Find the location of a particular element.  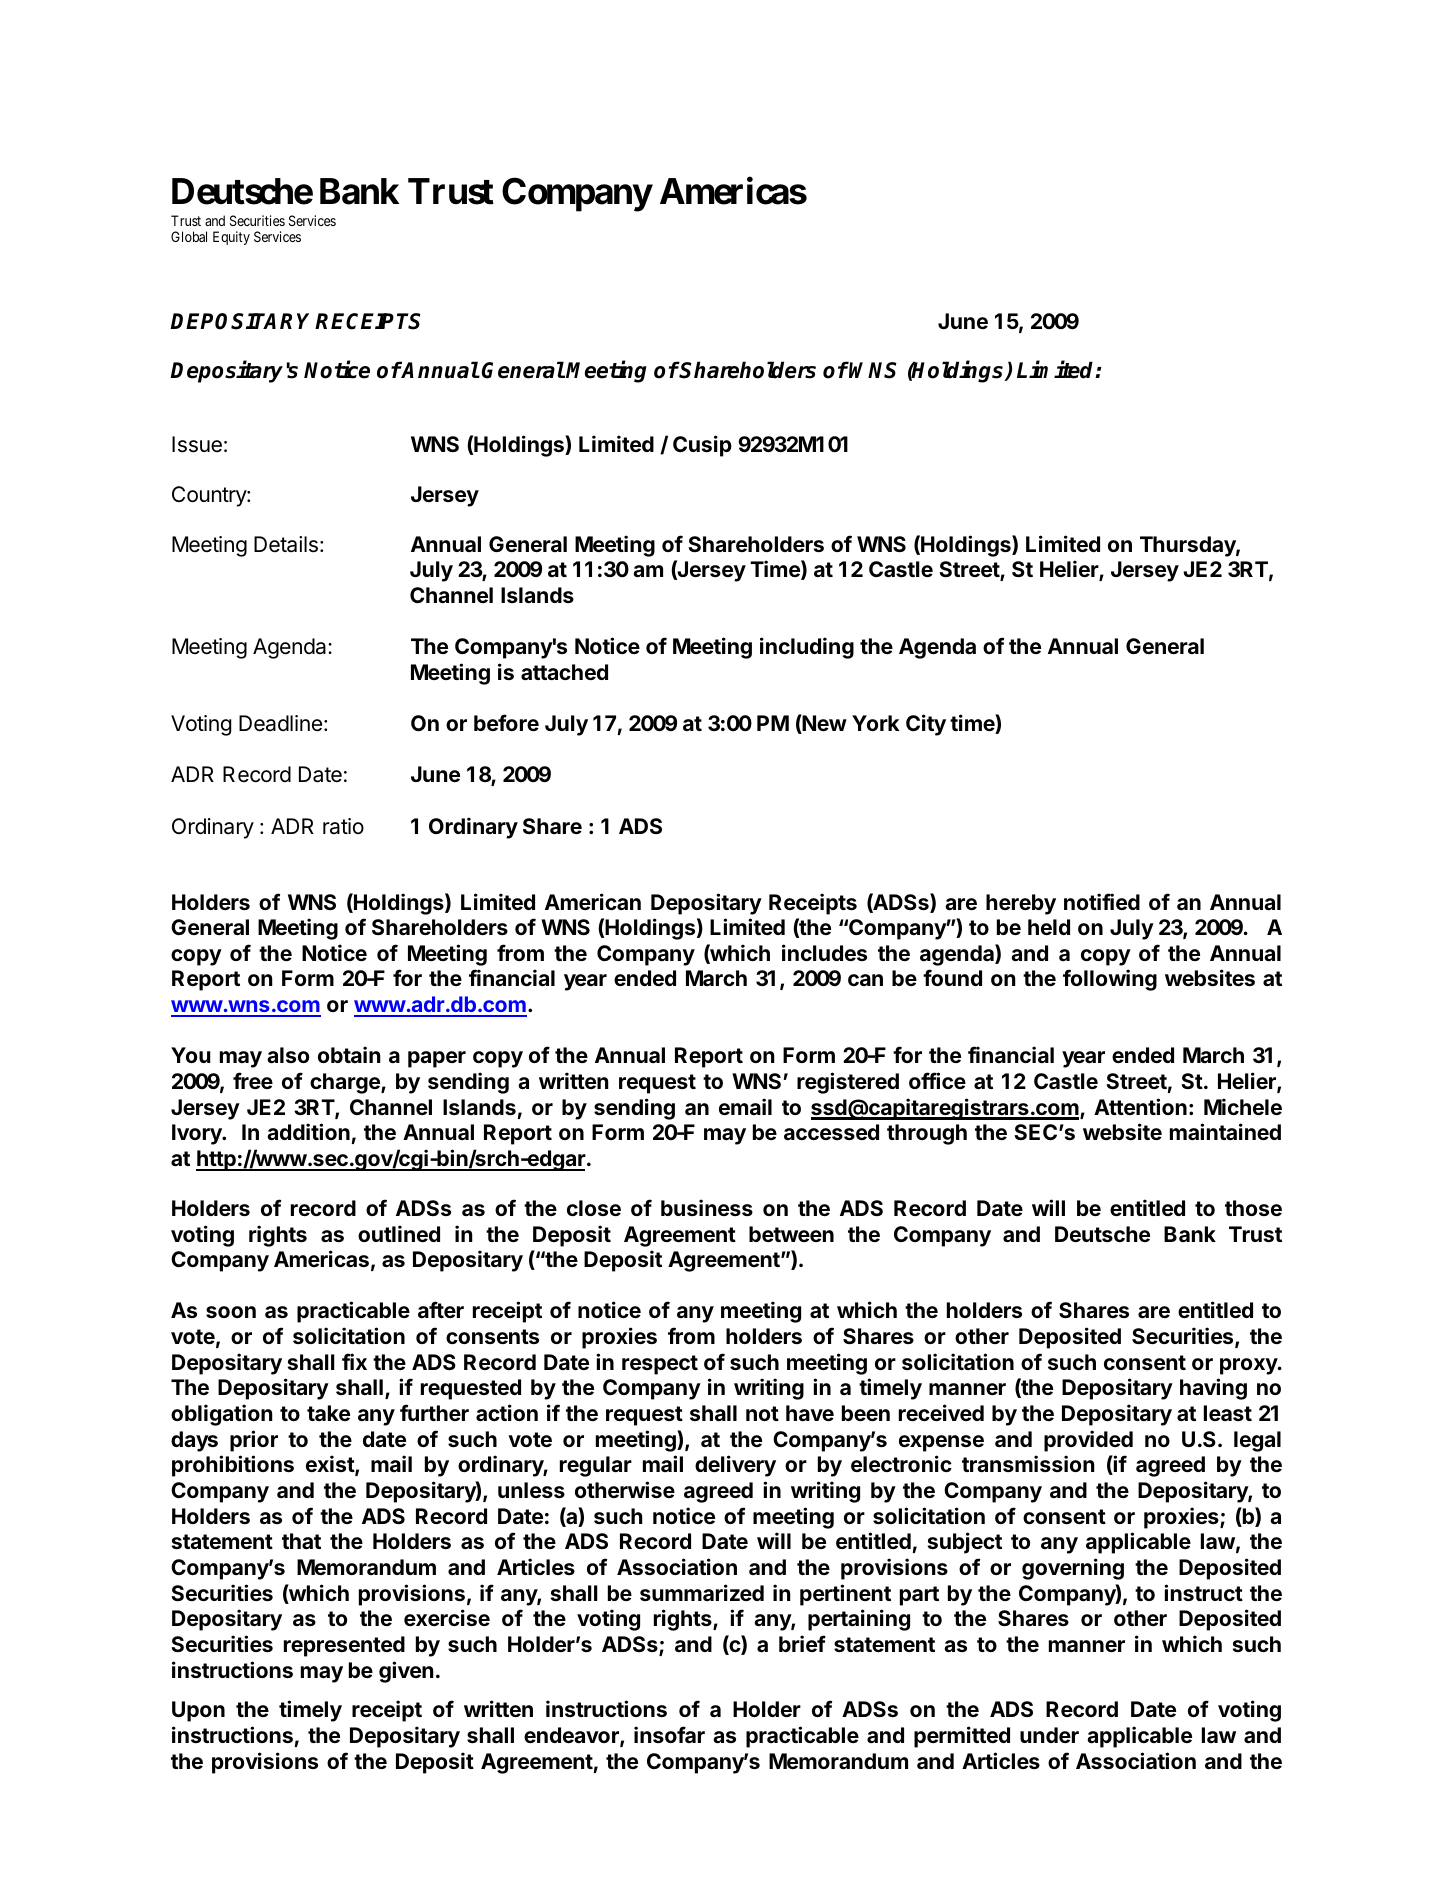

represented is located at coordinates (344, 1646).
